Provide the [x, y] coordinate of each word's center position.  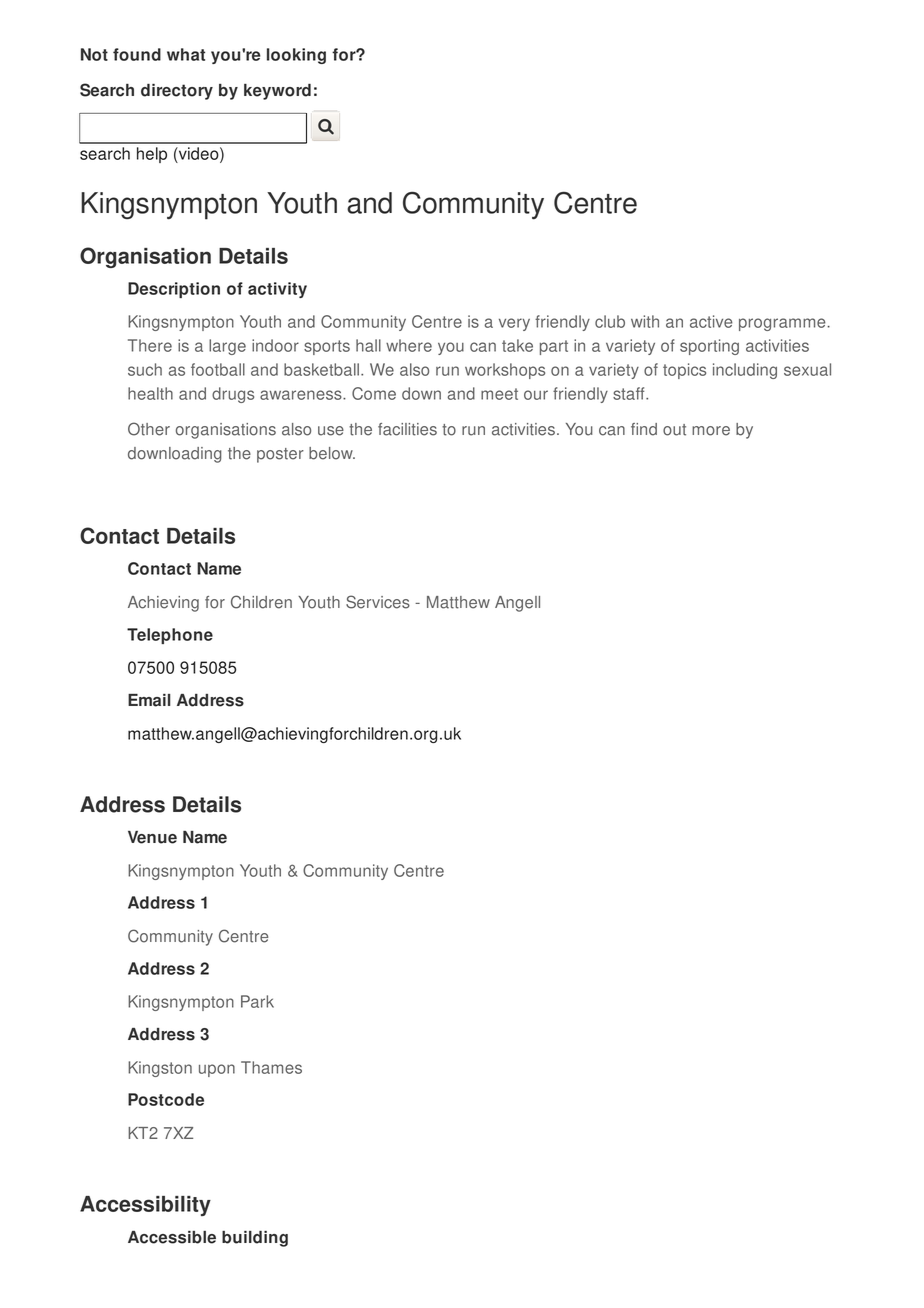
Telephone [170, 636]
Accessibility [145, 1206]
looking [296, 56]
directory [177, 91]
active [711, 321]
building [255, 1238]
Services [378, 602]
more [711, 431]
